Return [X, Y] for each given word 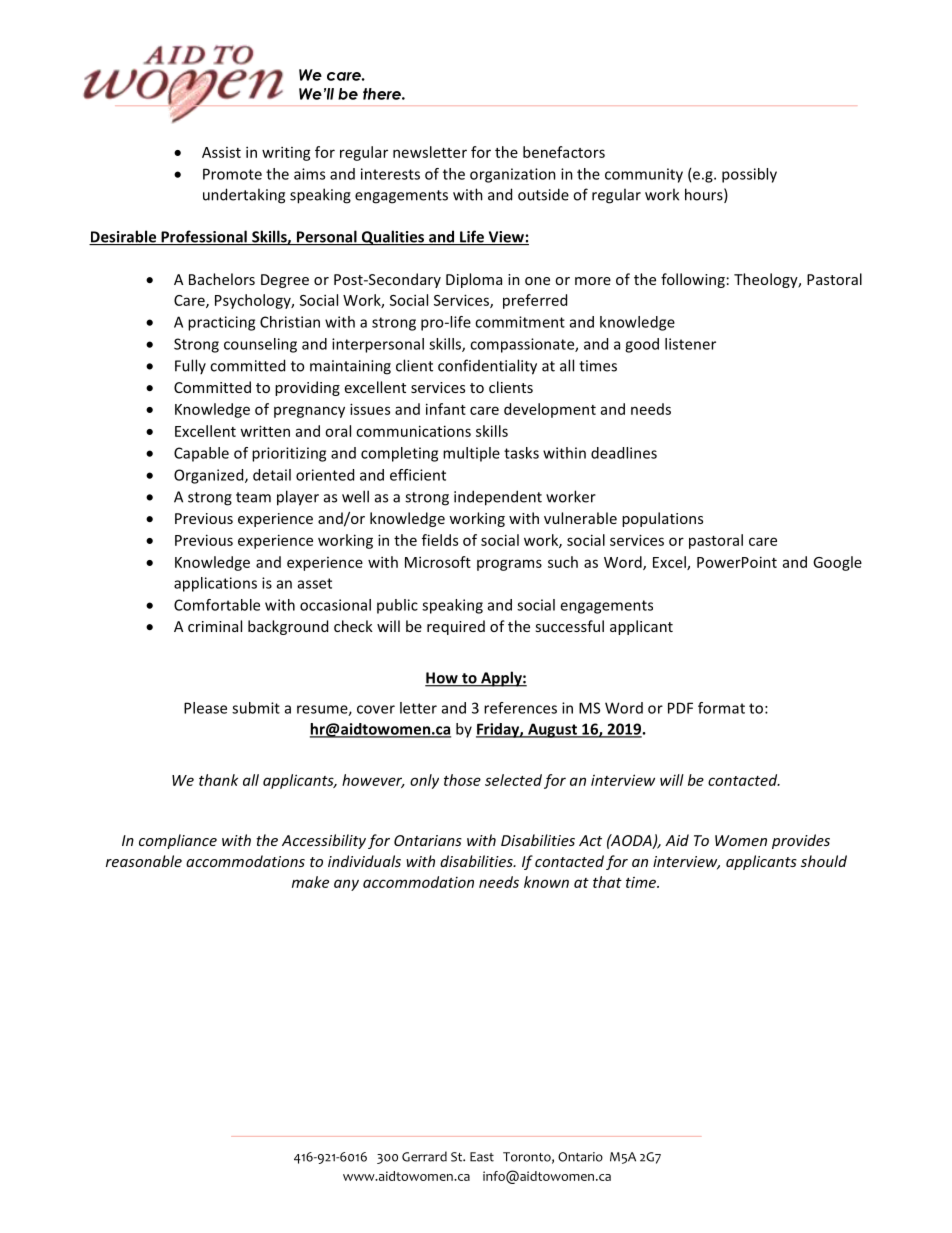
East [482, 1157]
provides [801, 841]
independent [498, 498]
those [462, 780]
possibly [749, 175]
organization [513, 175]
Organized [210, 476]
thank [218, 780]
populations [662, 519]
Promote [232, 174]
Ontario [580, 1157]
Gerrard [424, 1156]
